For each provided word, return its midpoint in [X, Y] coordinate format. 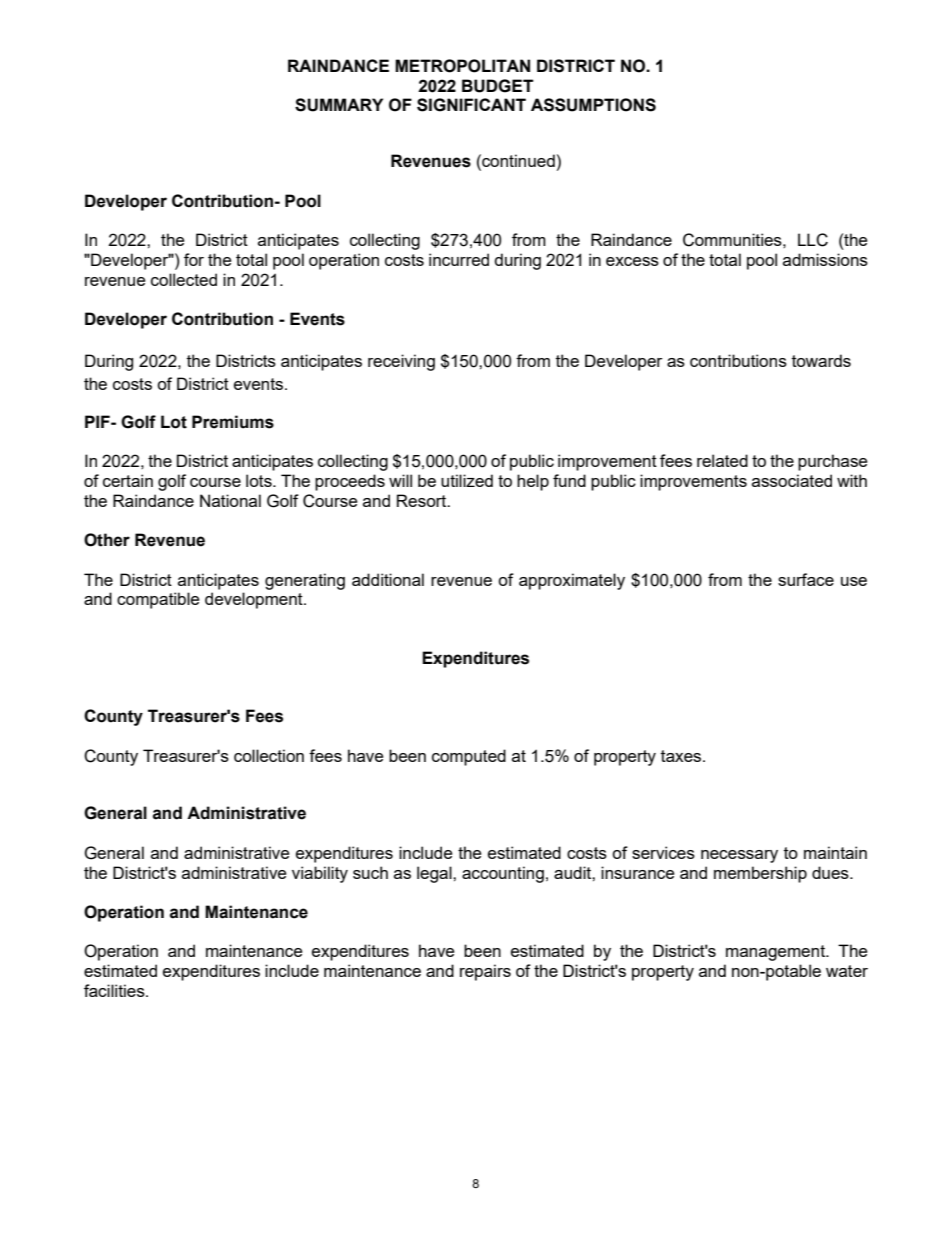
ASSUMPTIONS [593, 105]
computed [469, 757]
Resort [423, 500]
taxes [682, 756]
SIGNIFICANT [471, 105]
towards [821, 360]
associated [792, 480]
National [230, 500]
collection [269, 755]
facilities [115, 990]
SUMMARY [339, 105]
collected [184, 279]
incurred [459, 259]
